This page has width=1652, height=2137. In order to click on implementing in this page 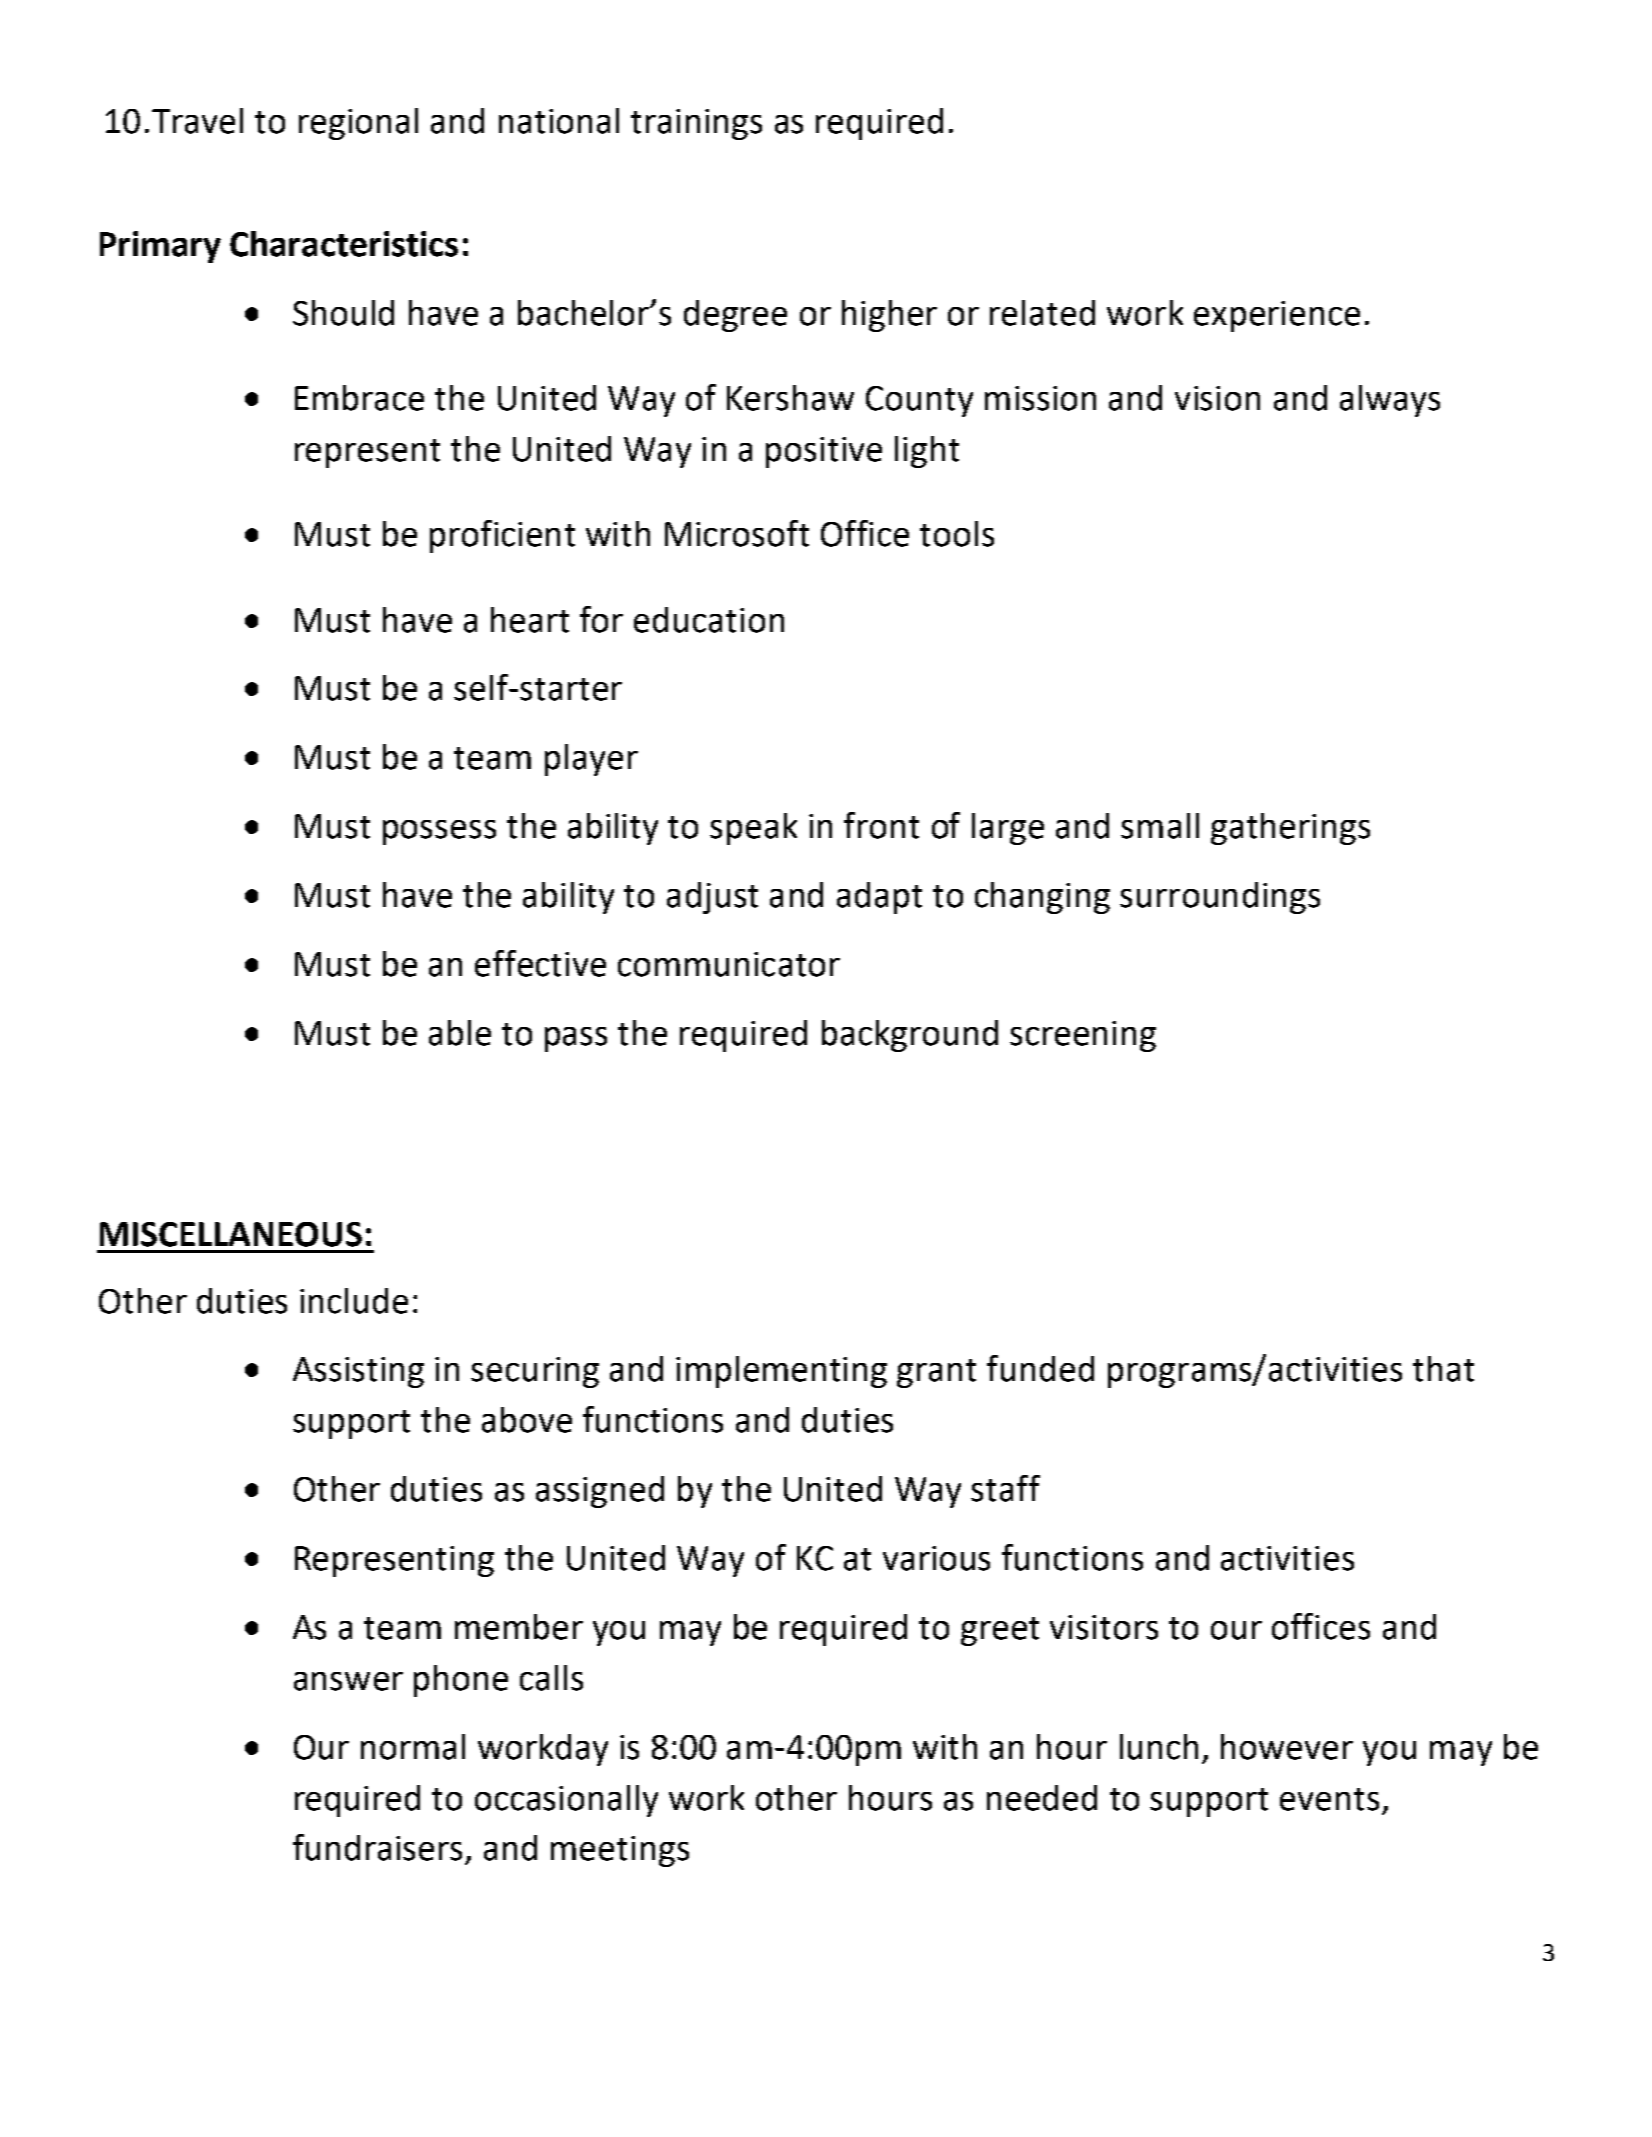, I will do `click(781, 1372)`.
